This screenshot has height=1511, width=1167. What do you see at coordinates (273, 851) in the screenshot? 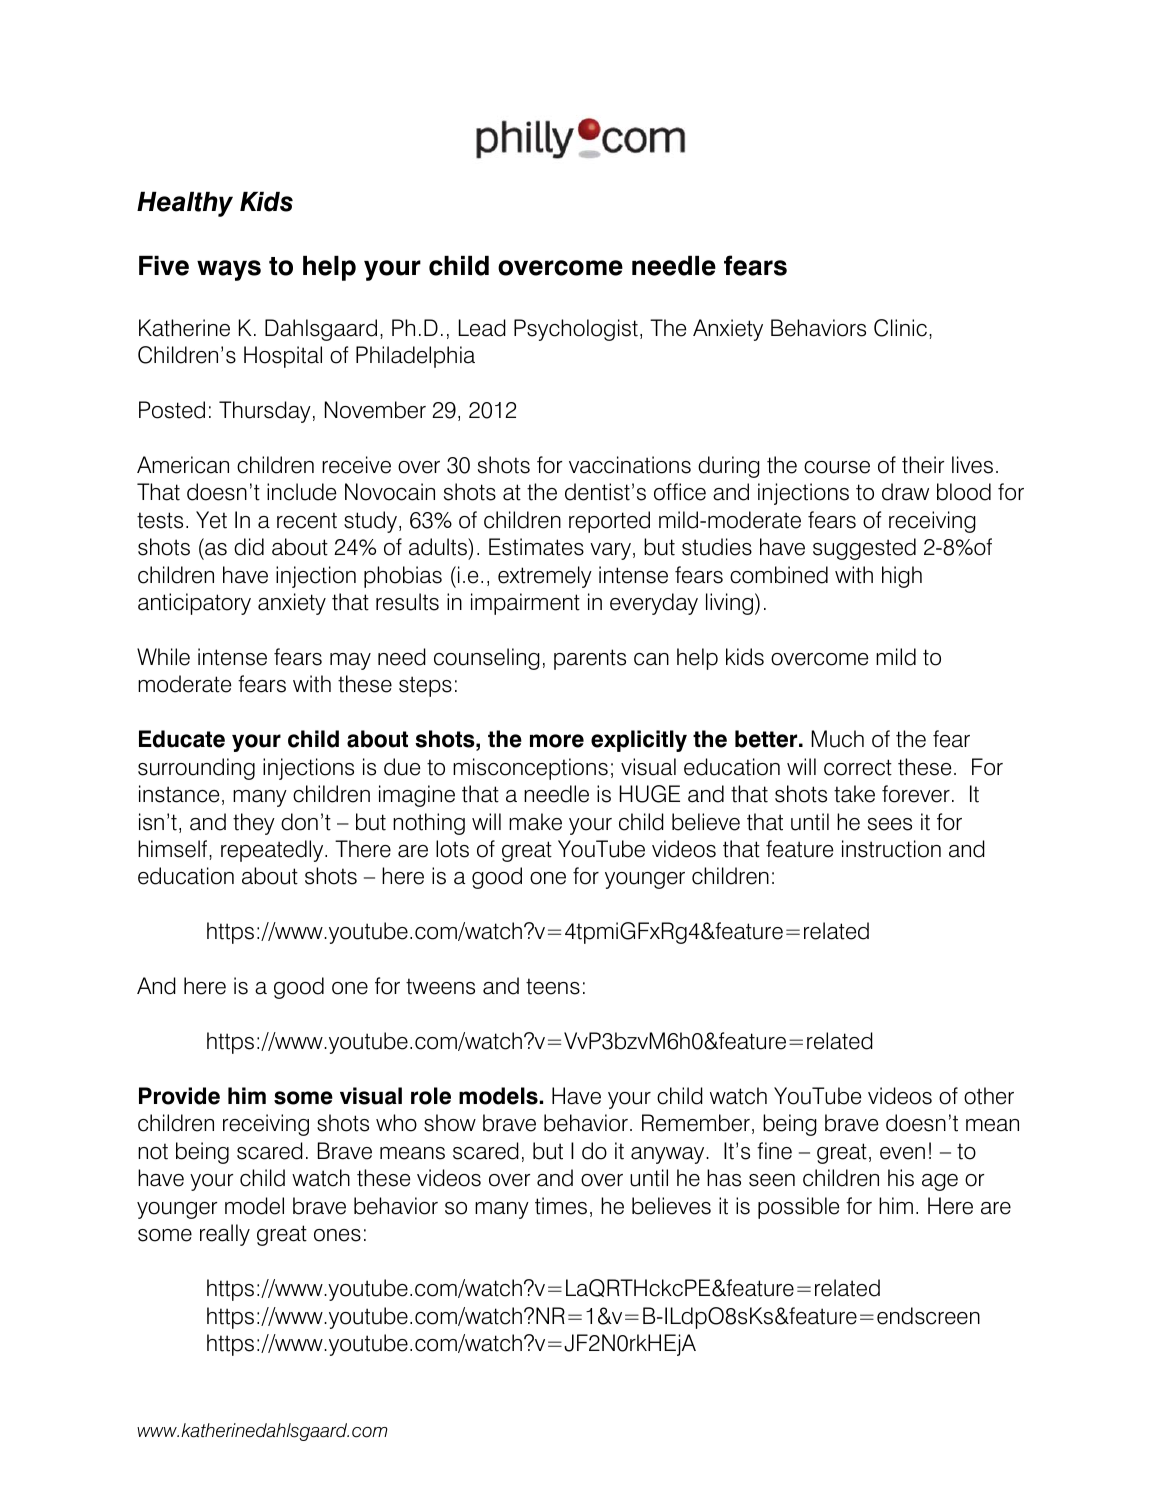
I see `repeatedly` at bounding box center [273, 851].
